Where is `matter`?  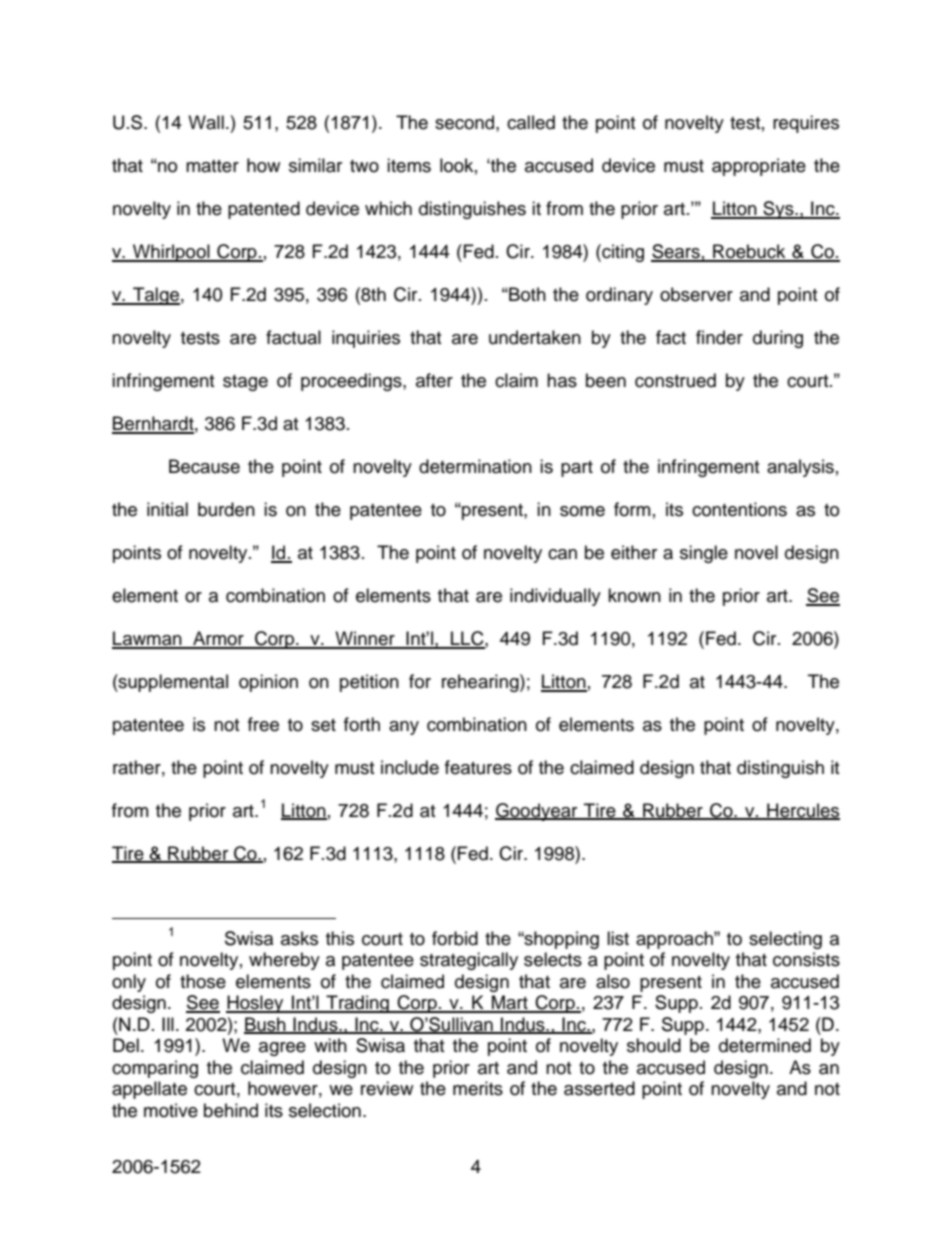
matter is located at coordinates (212, 166).
